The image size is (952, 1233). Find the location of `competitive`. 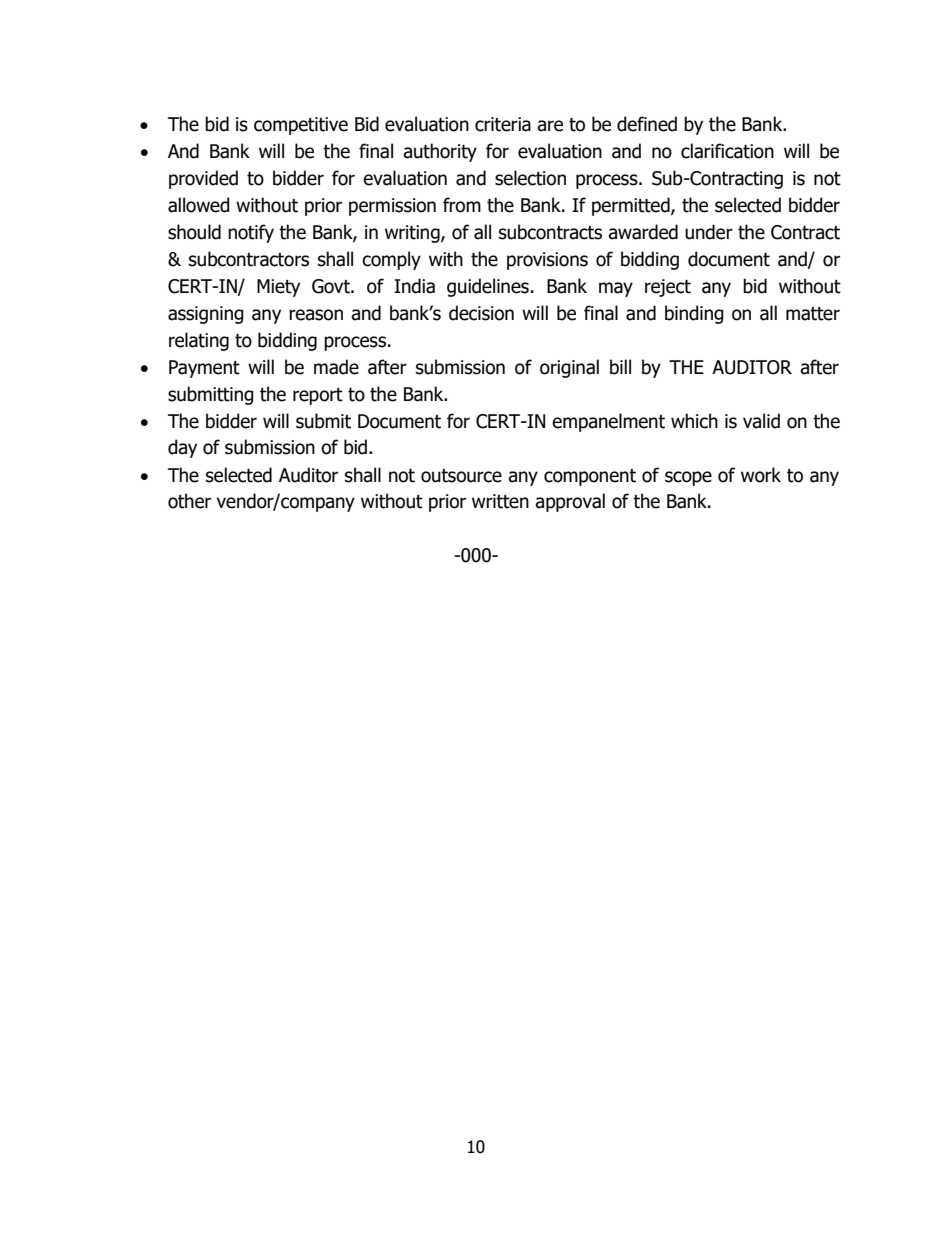

competitive is located at coordinates (301, 126).
